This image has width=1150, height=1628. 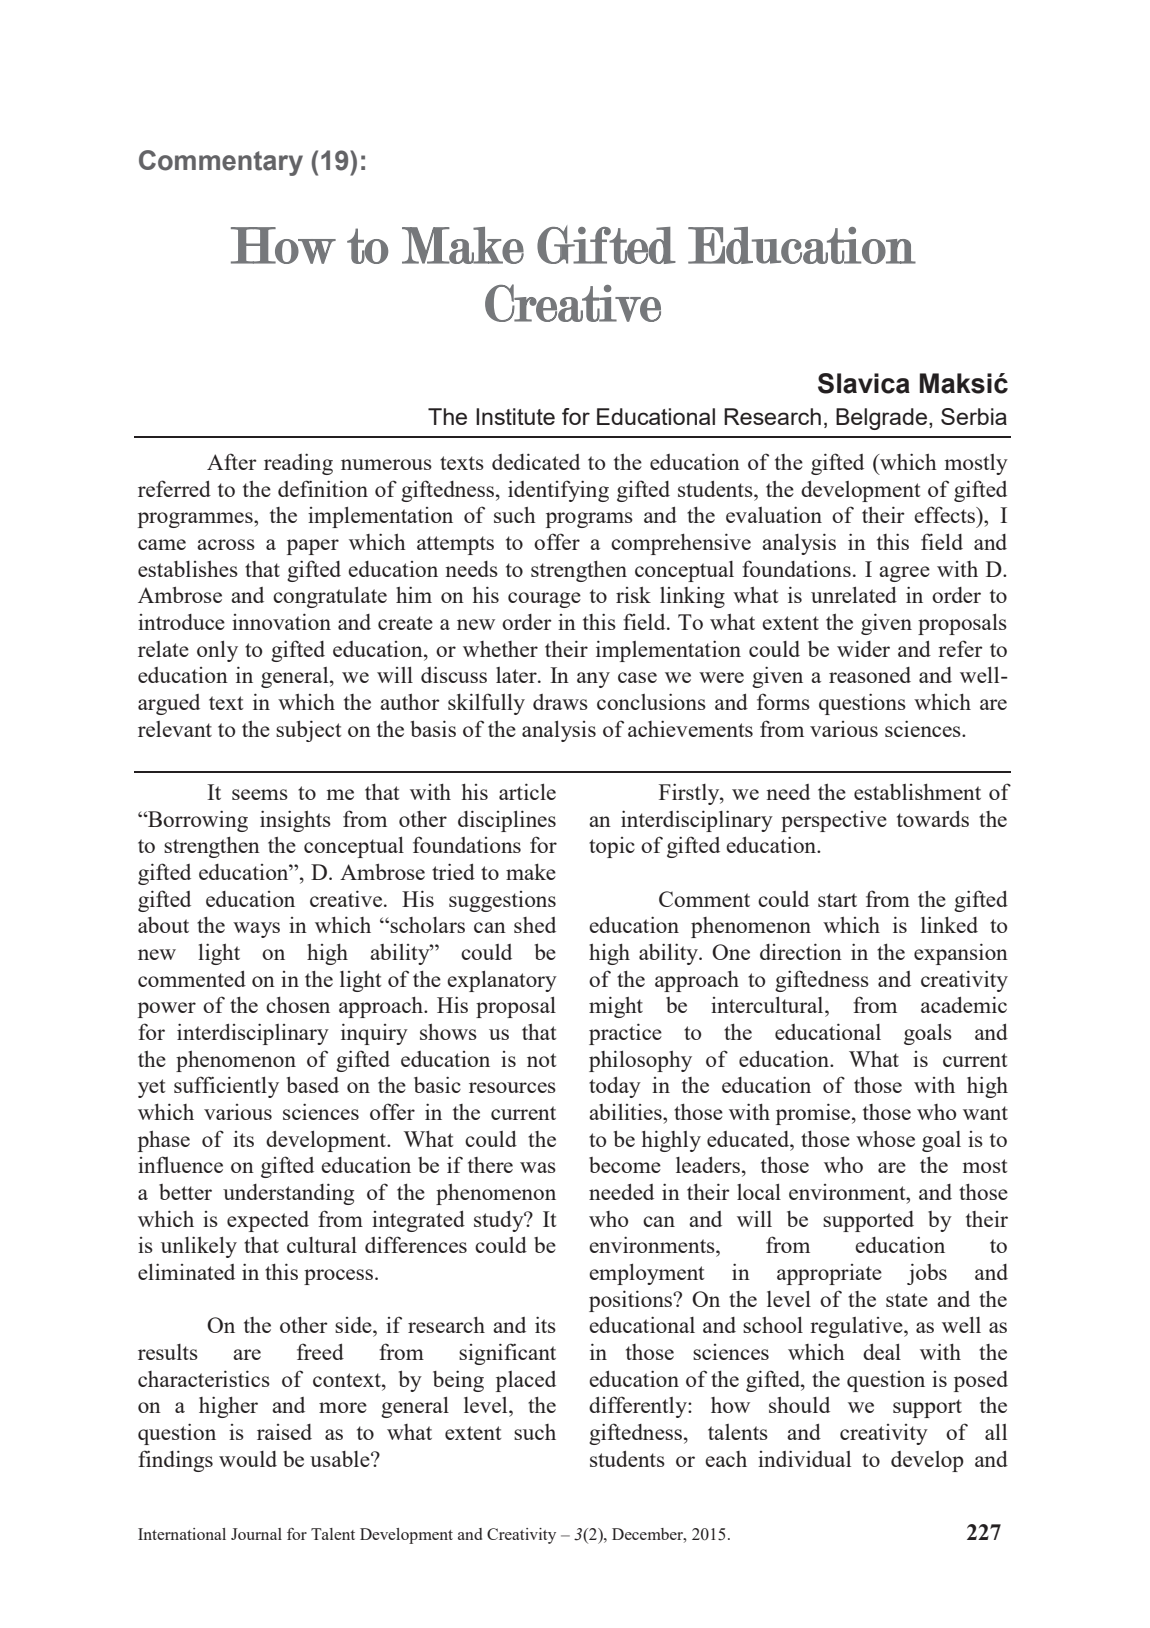 What do you see at coordinates (527, 791) in the image?
I see `article` at bounding box center [527, 791].
